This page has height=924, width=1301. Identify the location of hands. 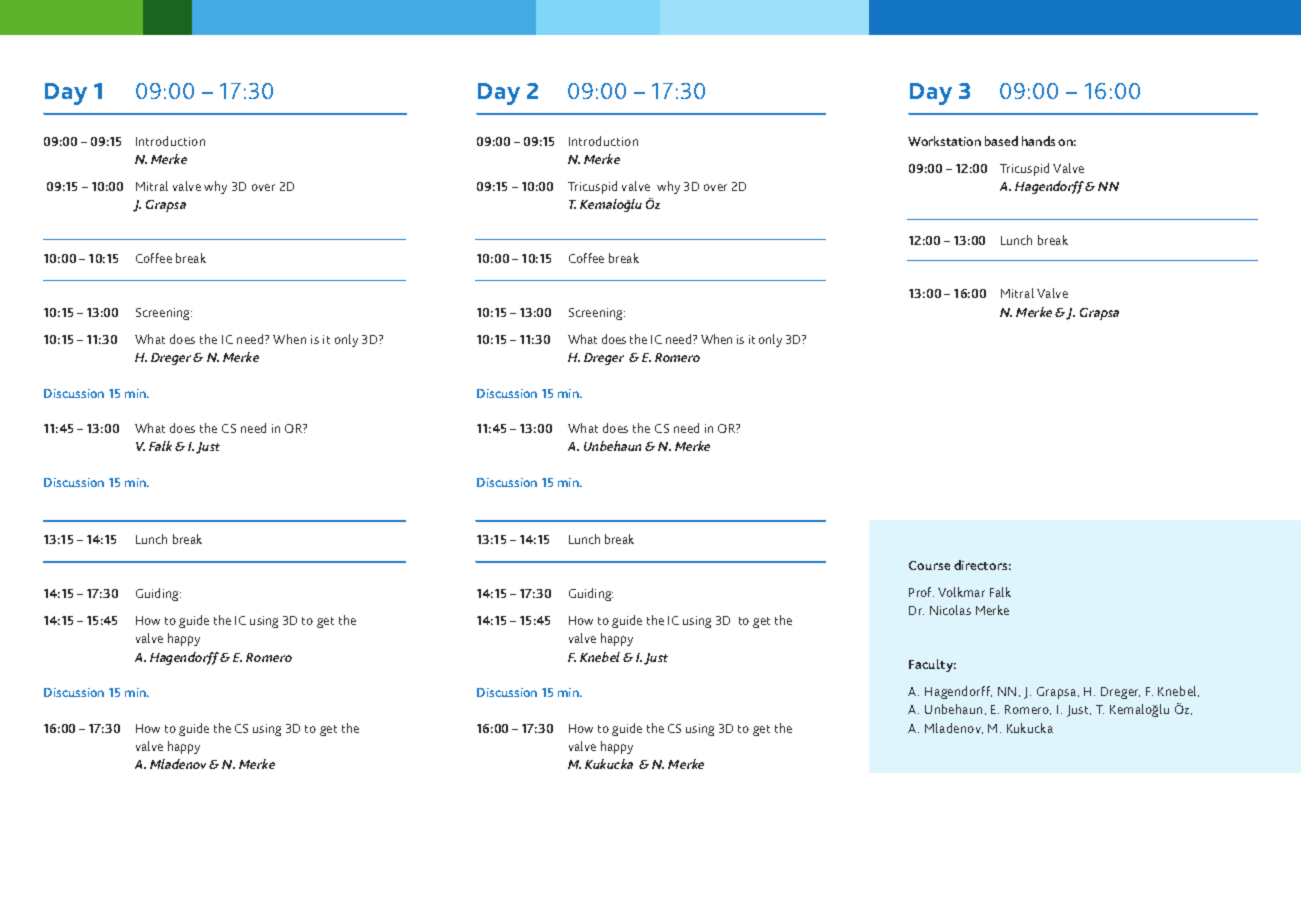
(1038, 141).
